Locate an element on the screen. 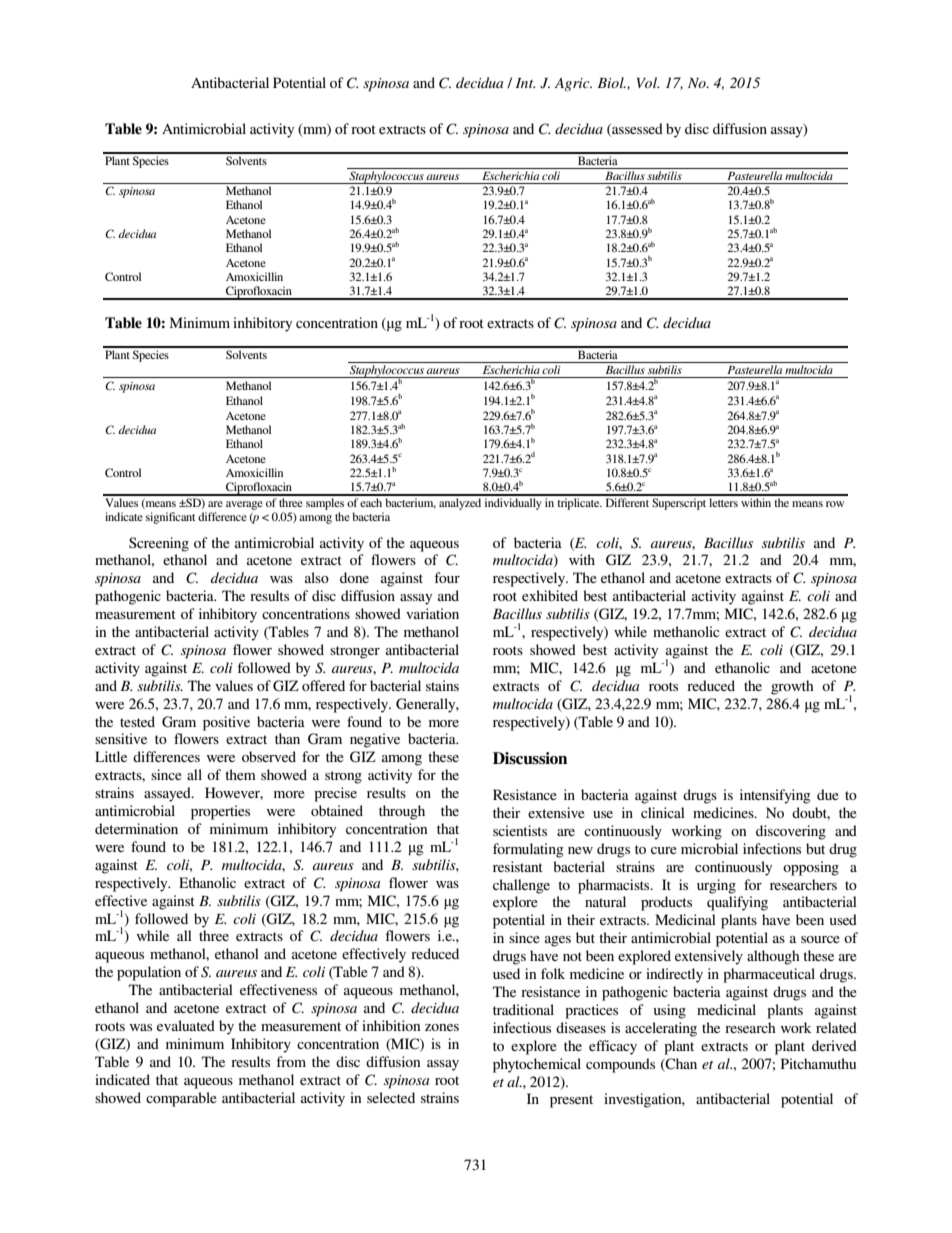 The height and width of the screenshot is (1233, 952). scientists is located at coordinates (520, 830).
